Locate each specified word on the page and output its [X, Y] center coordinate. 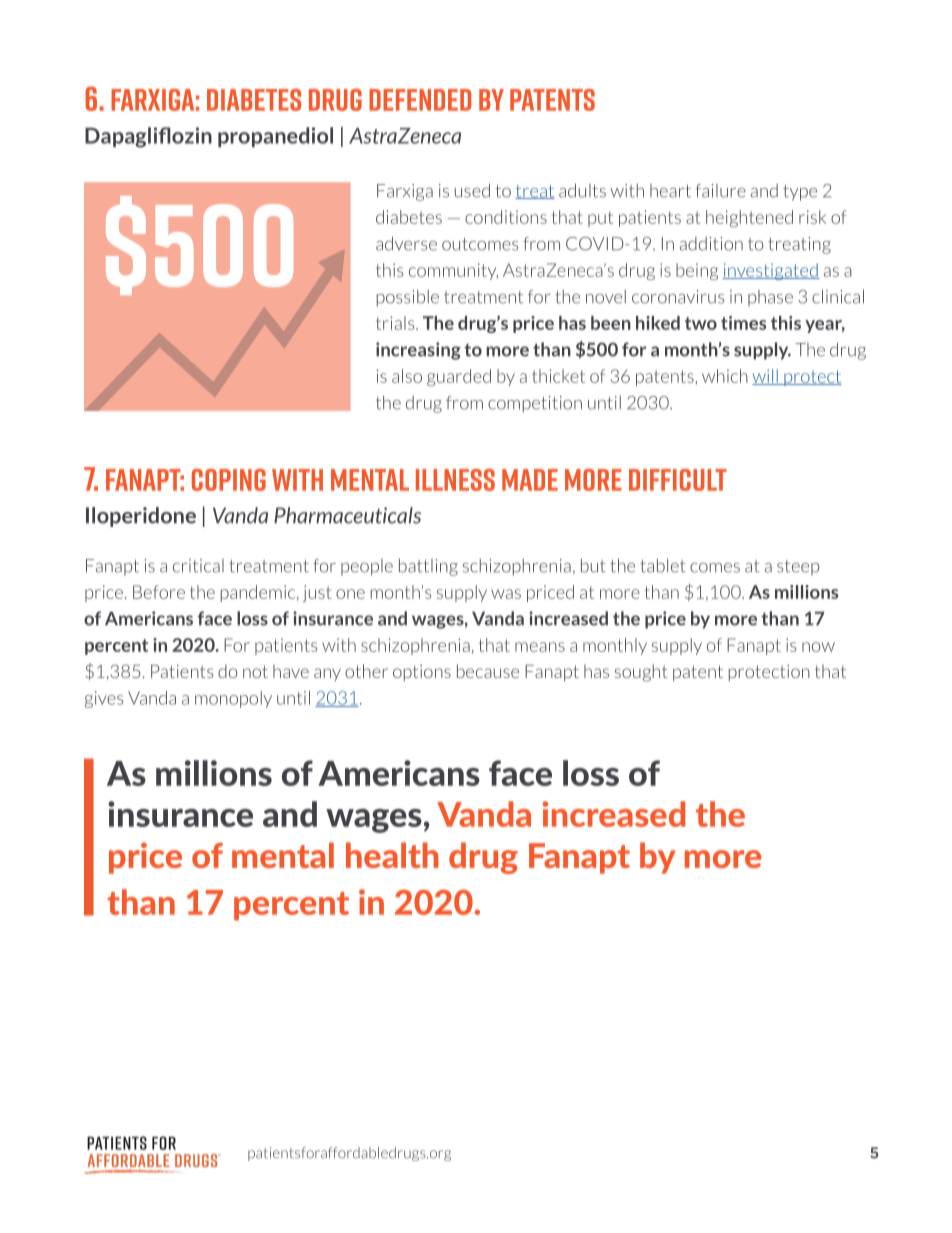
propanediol [275, 137]
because [488, 671]
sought [641, 673]
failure [720, 191]
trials [396, 323]
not [255, 671]
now [818, 647]
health [392, 855]
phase [770, 298]
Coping [229, 480]
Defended [420, 100]
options [422, 673]
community [453, 271]
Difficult [678, 480]
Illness [455, 480]
